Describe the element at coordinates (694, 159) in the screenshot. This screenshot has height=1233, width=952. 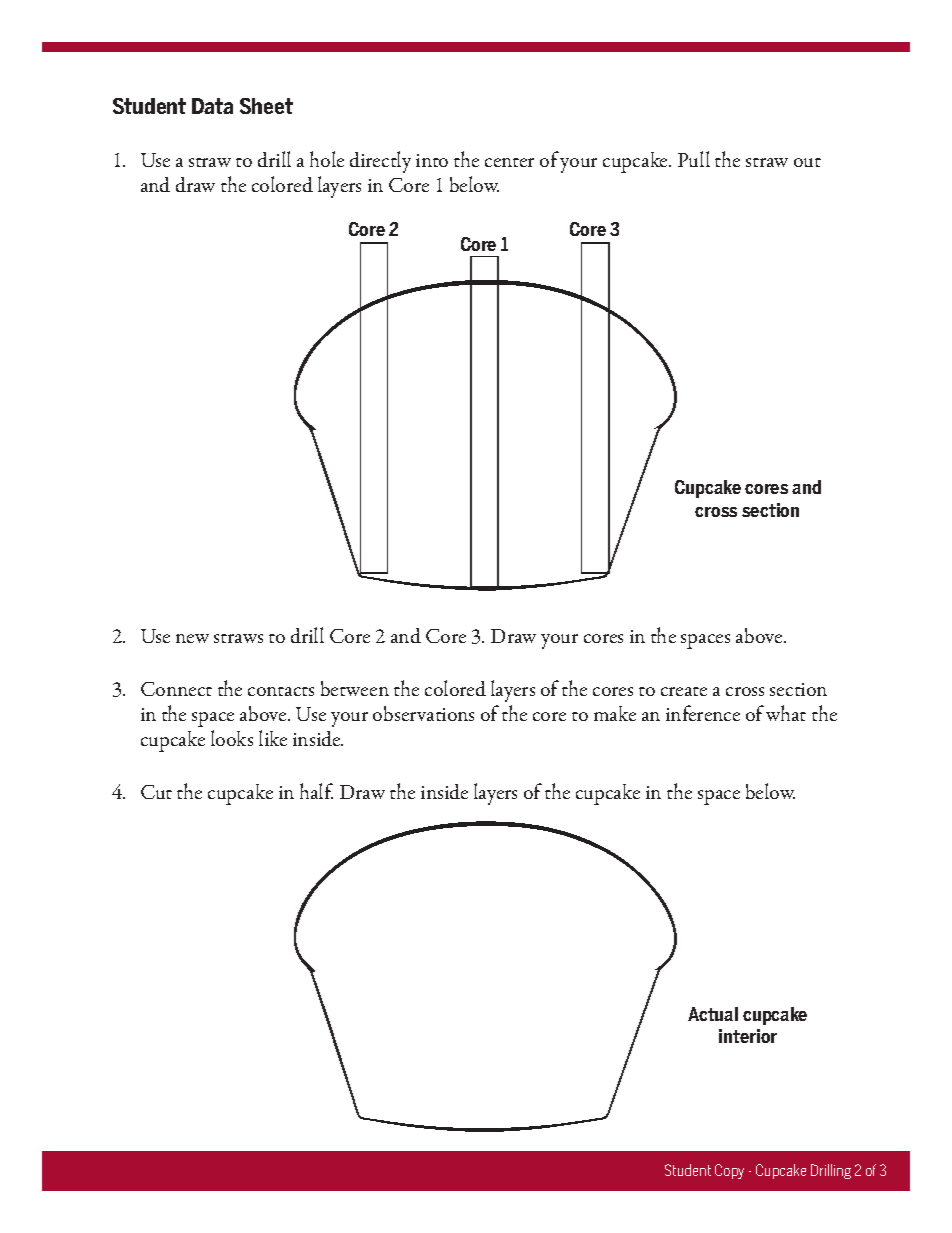
I see `Pull` at that location.
